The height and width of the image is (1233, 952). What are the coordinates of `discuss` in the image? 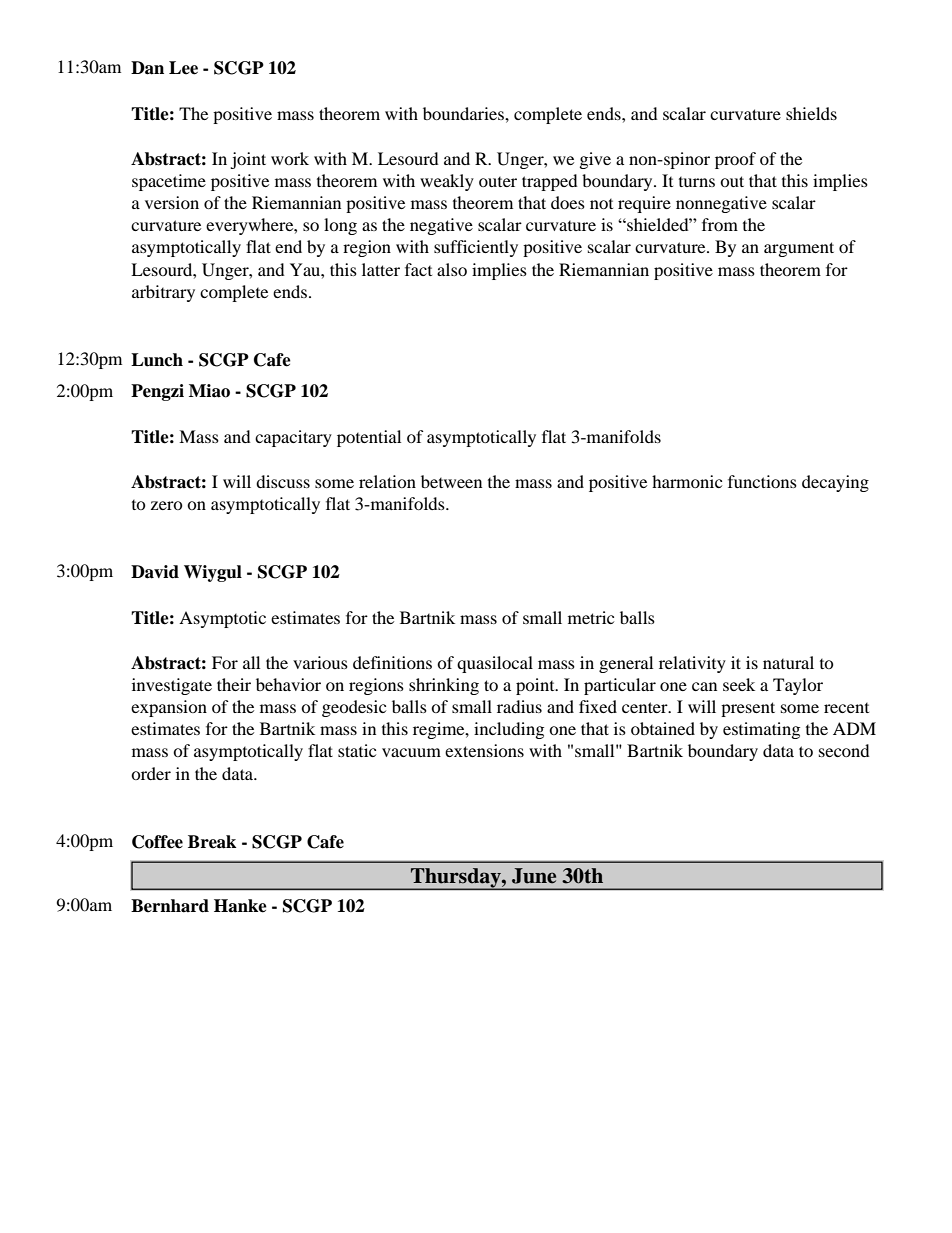 It's located at (283, 481).
